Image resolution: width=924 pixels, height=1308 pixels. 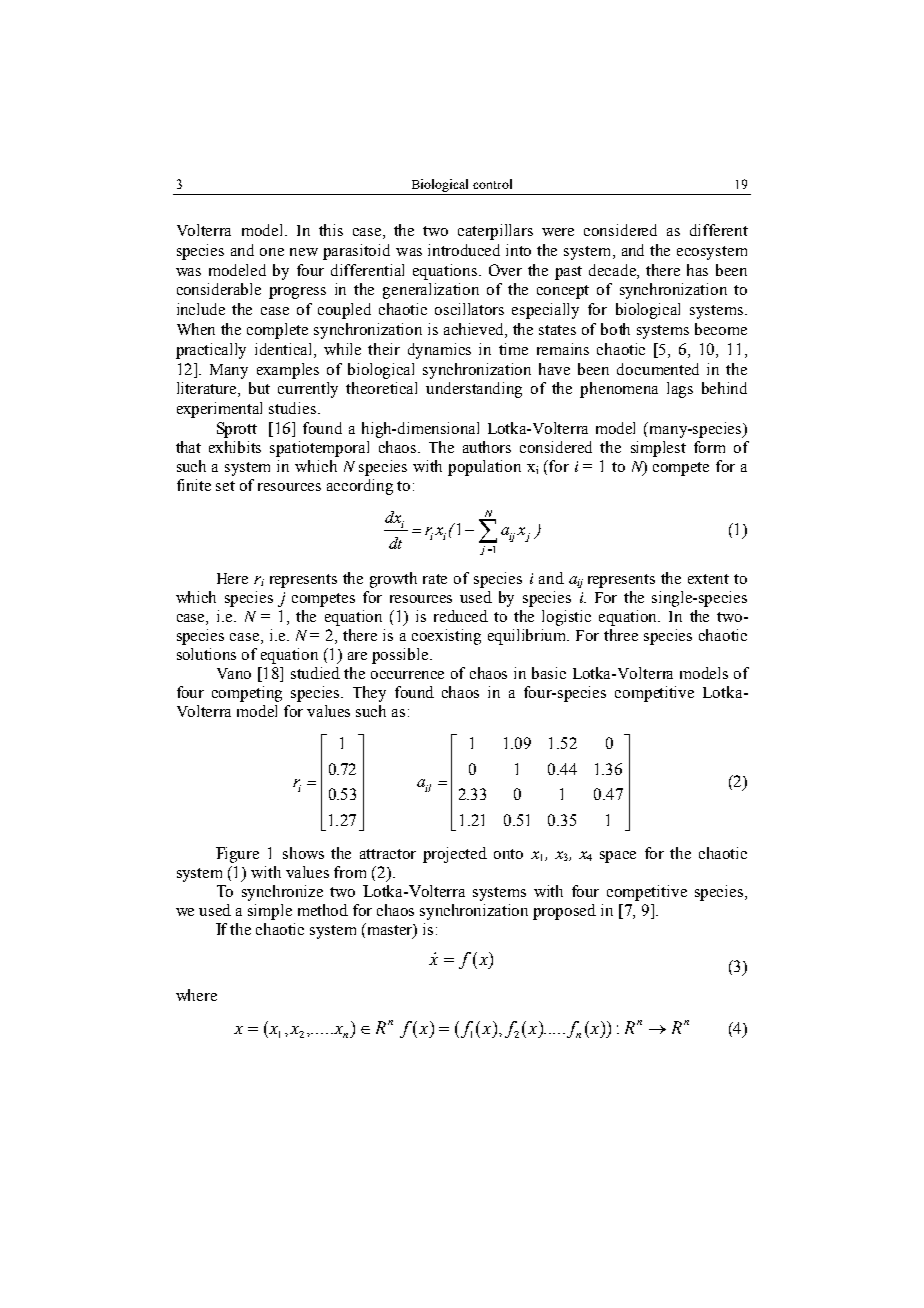 What do you see at coordinates (282, 893) in the image?
I see `synchronize` at bounding box center [282, 893].
